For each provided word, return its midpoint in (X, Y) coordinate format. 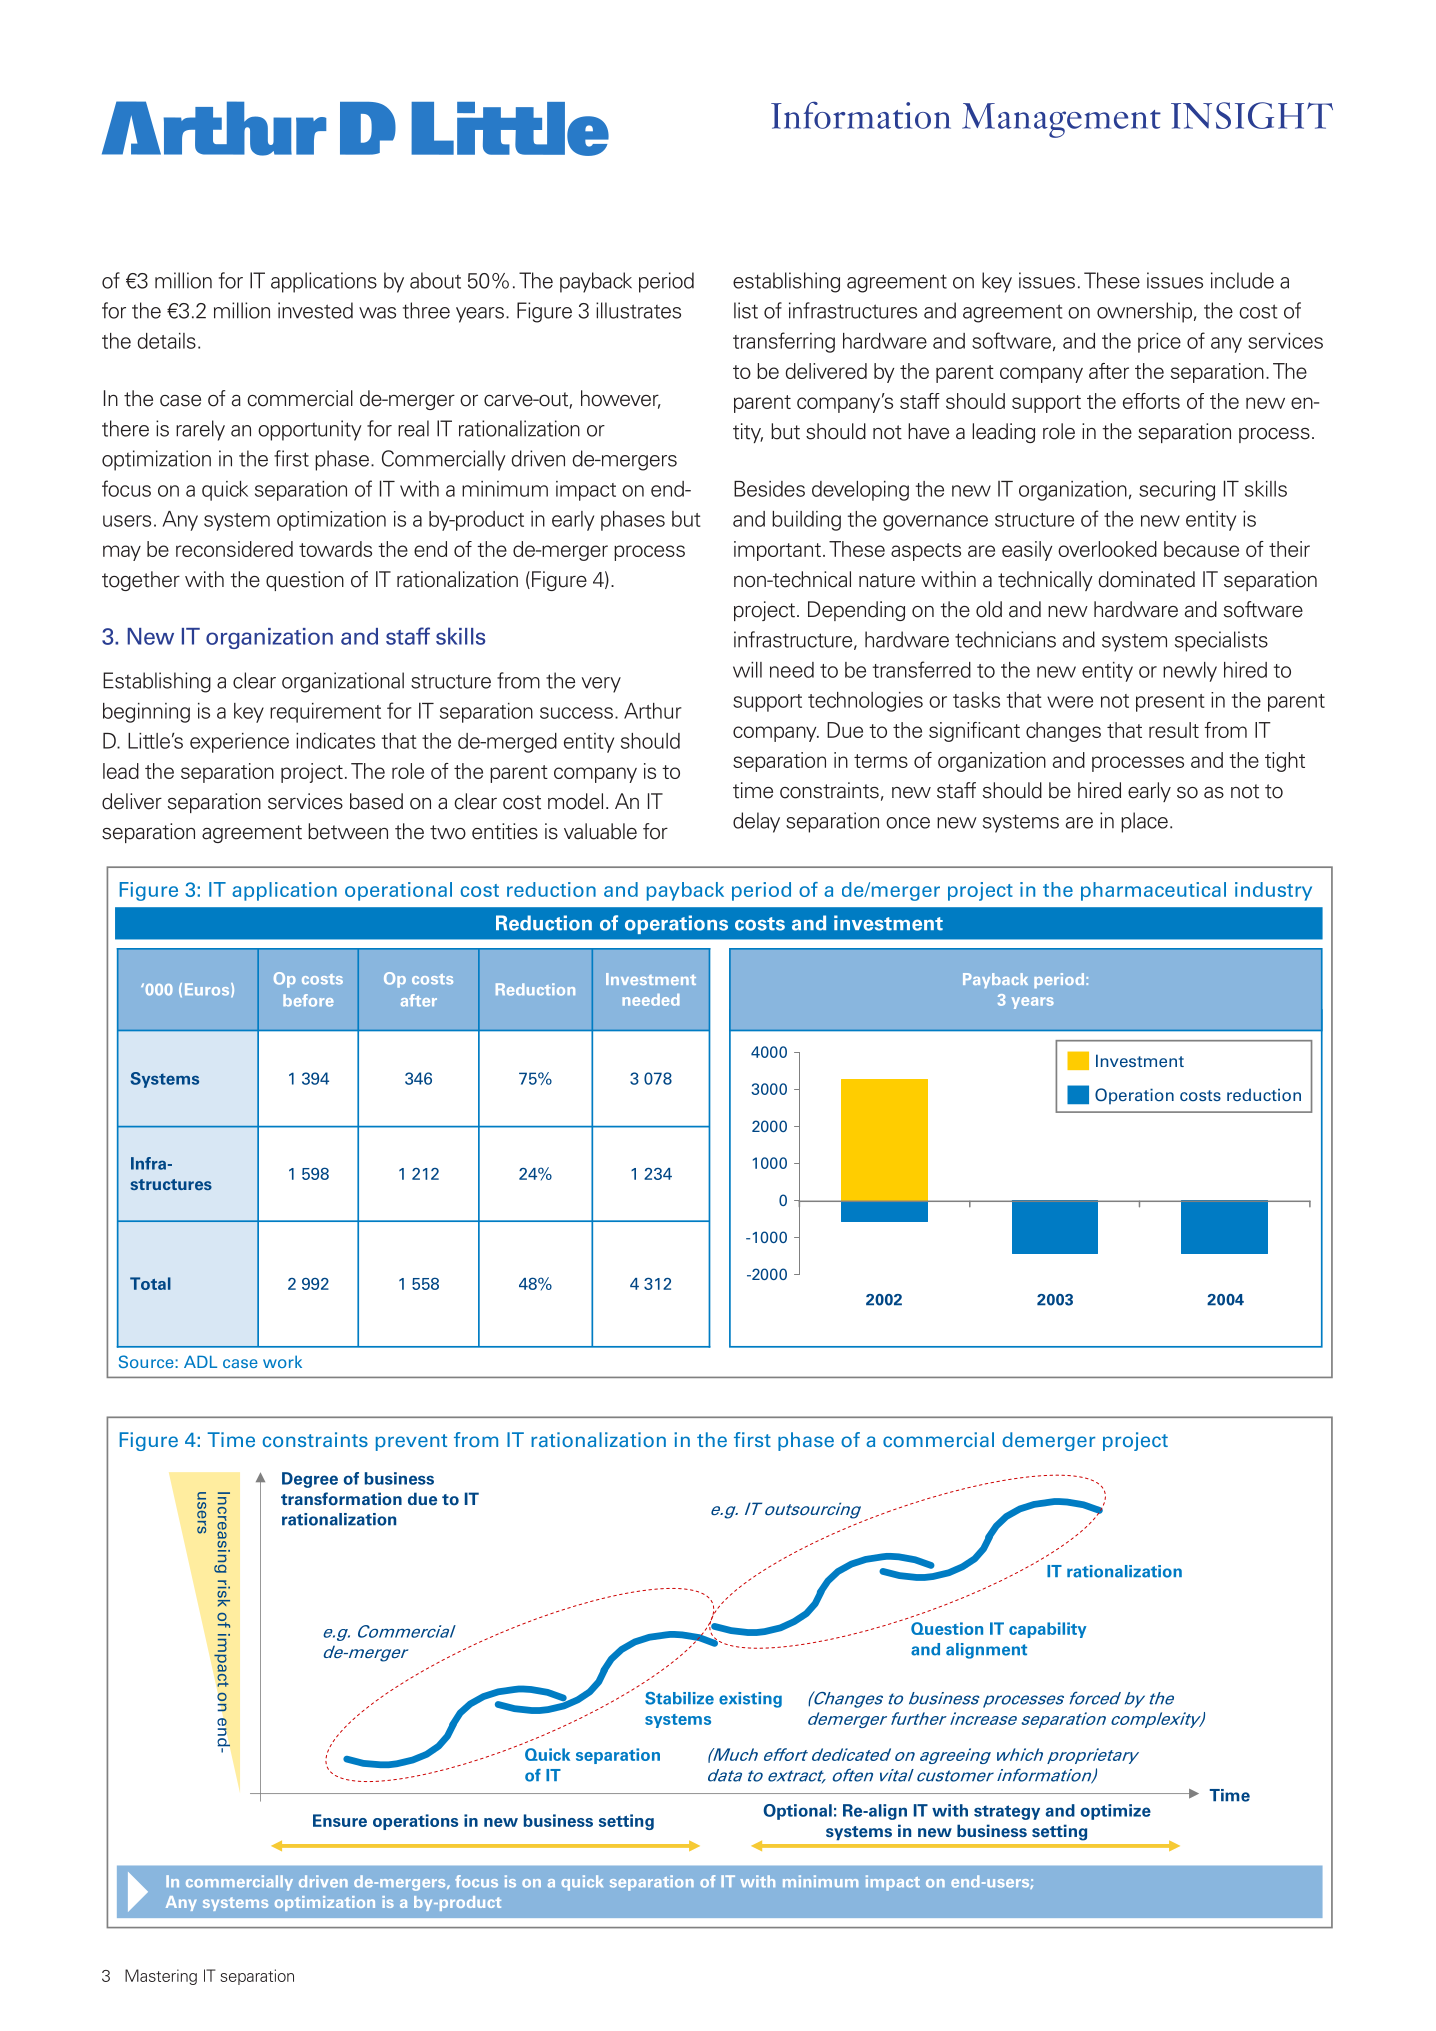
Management (1061, 120)
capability (1048, 1630)
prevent (411, 1442)
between (348, 831)
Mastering (161, 1977)
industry (1273, 891)
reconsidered (234, 549)
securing (1177, 491)
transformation (341, 1499)
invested (315, 310)
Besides (769, 489)
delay (756, 822)
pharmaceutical (1153, 891)
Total (150, 1283)
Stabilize (679, 1698)
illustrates (638, 310)
